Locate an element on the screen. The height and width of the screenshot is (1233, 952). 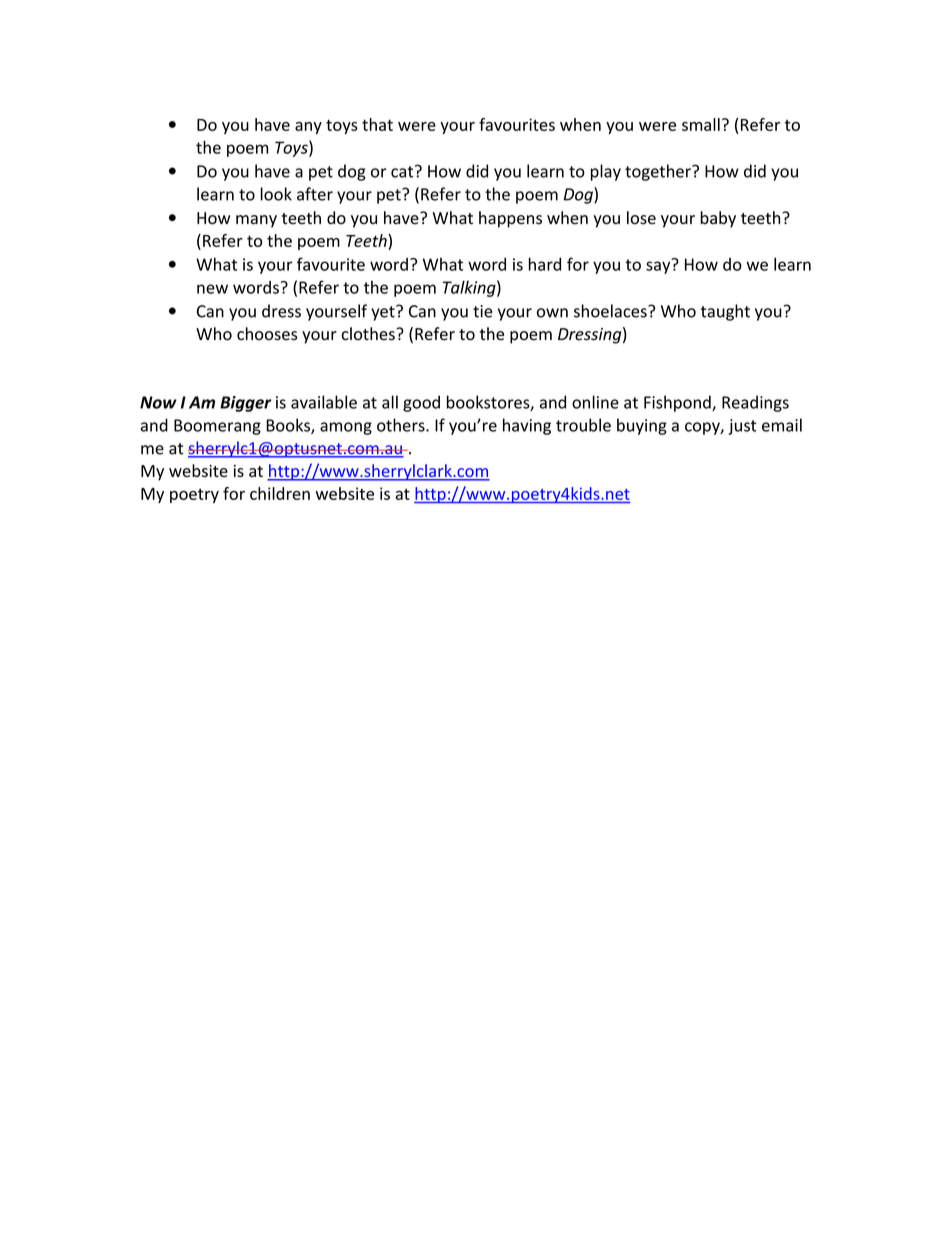
small is located at coordinates (701, 124).
